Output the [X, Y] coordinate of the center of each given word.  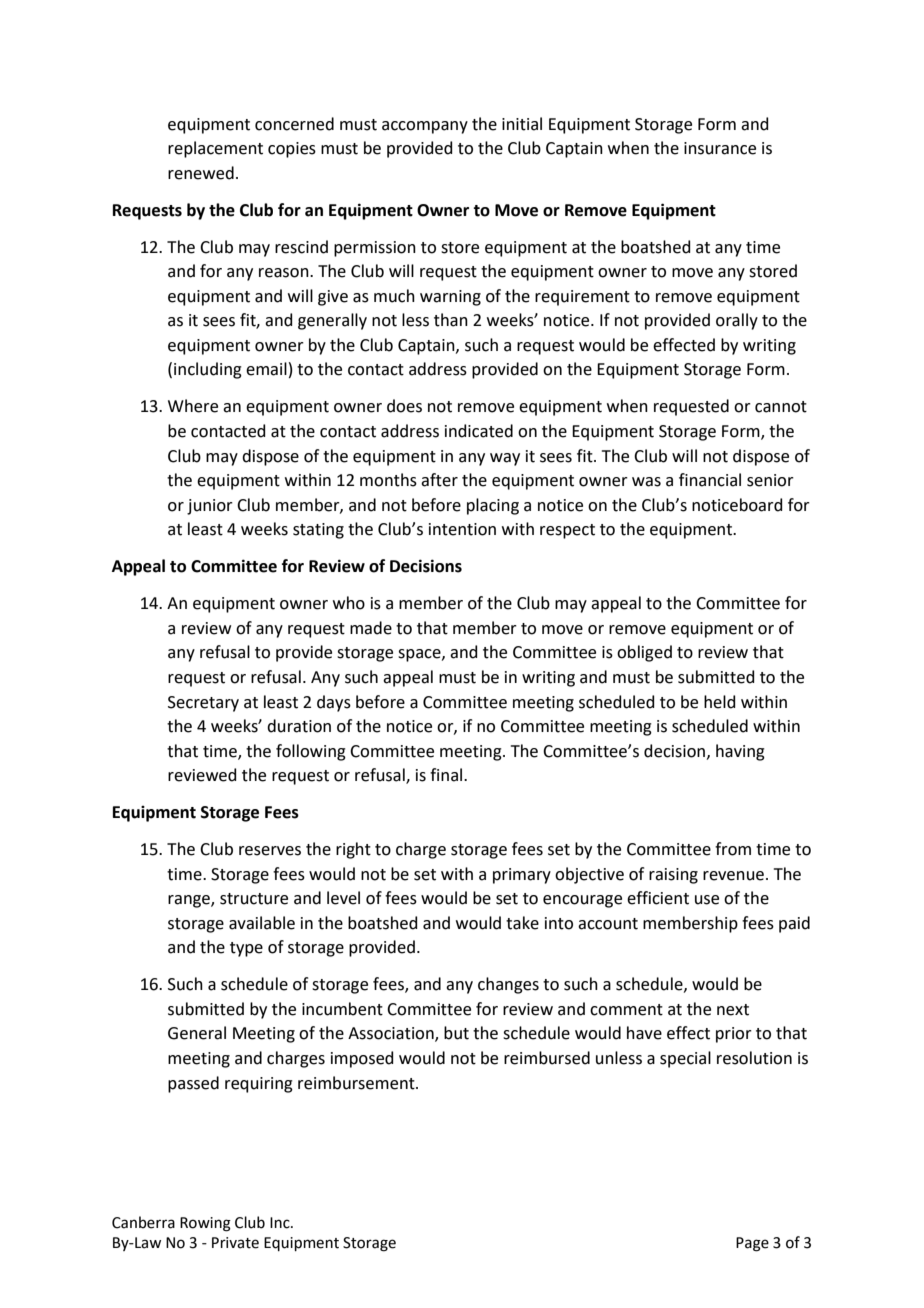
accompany [425, 127]
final [447, 775]
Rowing [205, 1224]
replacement [215, 149]
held [720, 702]
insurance [720, 148]
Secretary [203, 704]
